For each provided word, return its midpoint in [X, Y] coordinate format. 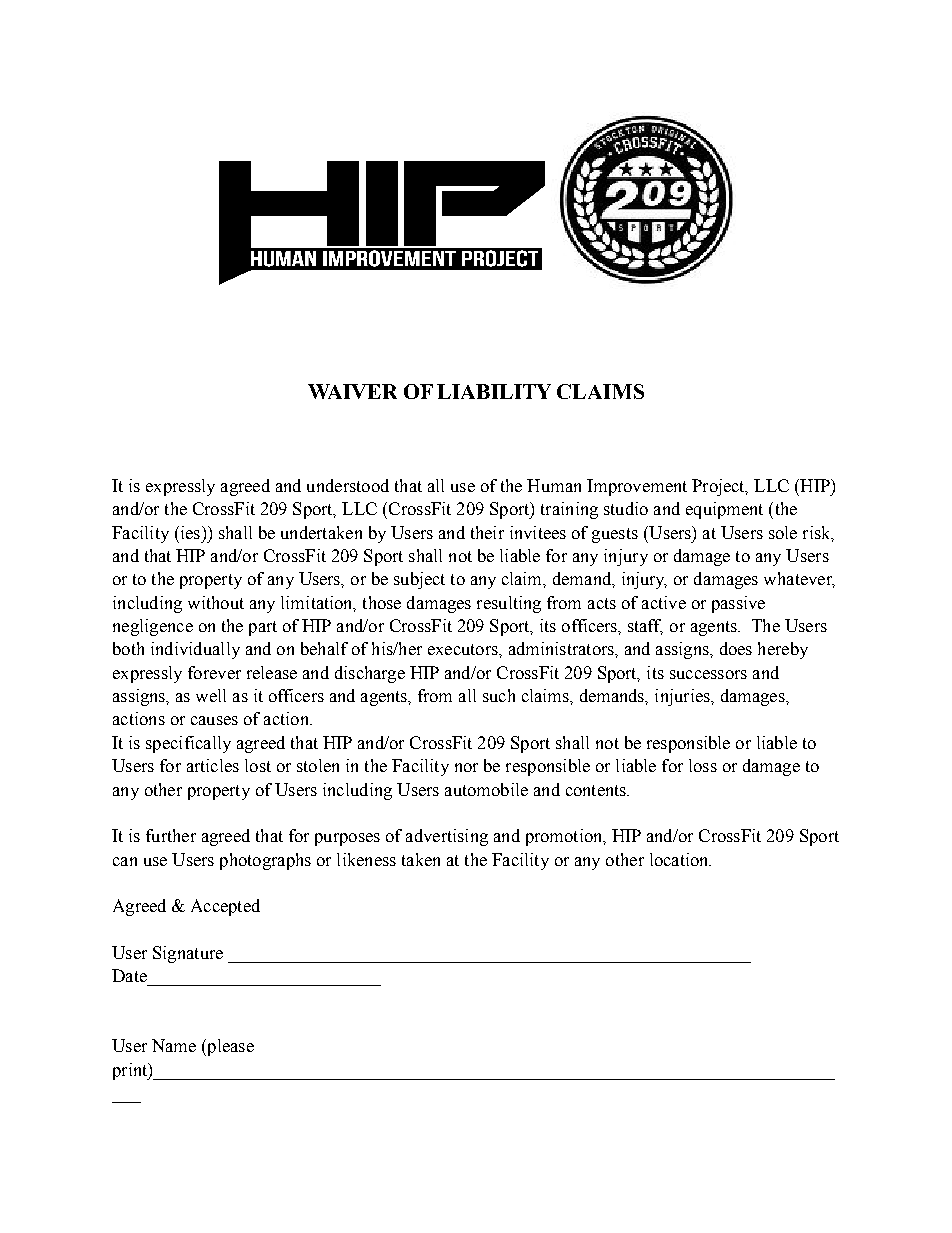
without [216, 602]
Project [719, 487]
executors [464, 649]
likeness [366, 859]
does [736, 648]
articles [213, 765]
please [229, 1047]
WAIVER [352, 391]
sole [783, 532]
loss [703, 765]
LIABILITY [494, 391]
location [680, 859]
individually [195, 650]
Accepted [225, 907]
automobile [486, 789]
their [487, 532]
